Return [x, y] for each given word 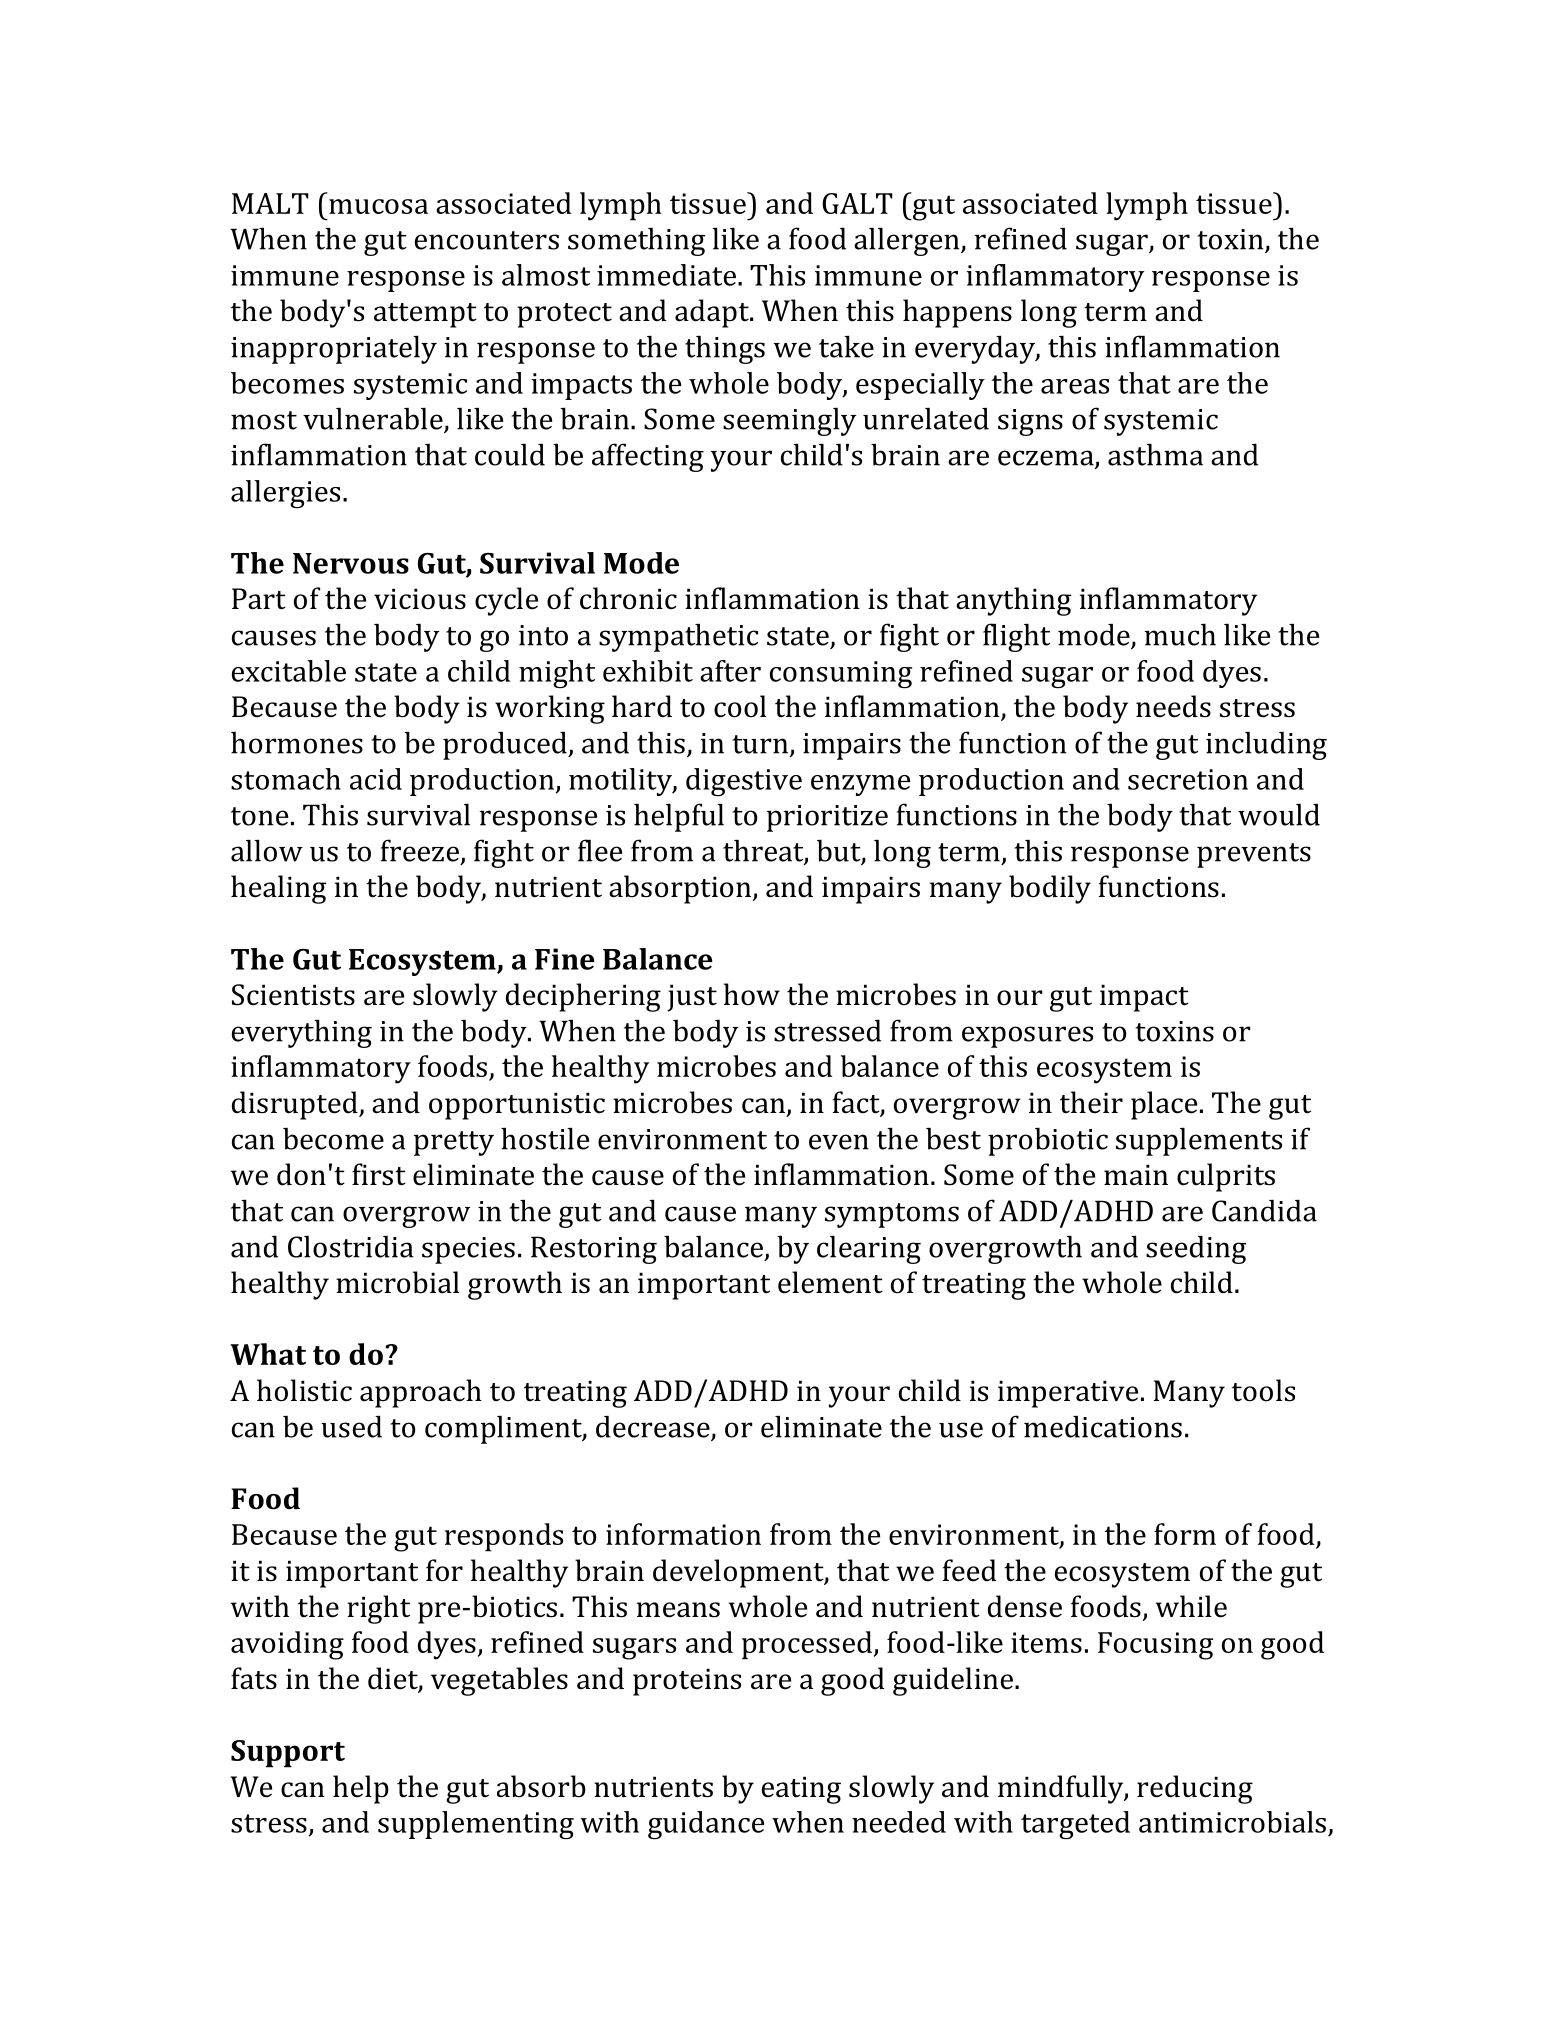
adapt [713, 313]
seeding [1196, 1249]
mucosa [378, 206]
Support [288, 1754]
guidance [706, 1825]
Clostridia [351, 1247]
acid [376, 779]
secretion [1188, 779]
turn [760, 744]
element [830, 1282]
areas [1075, 386]
